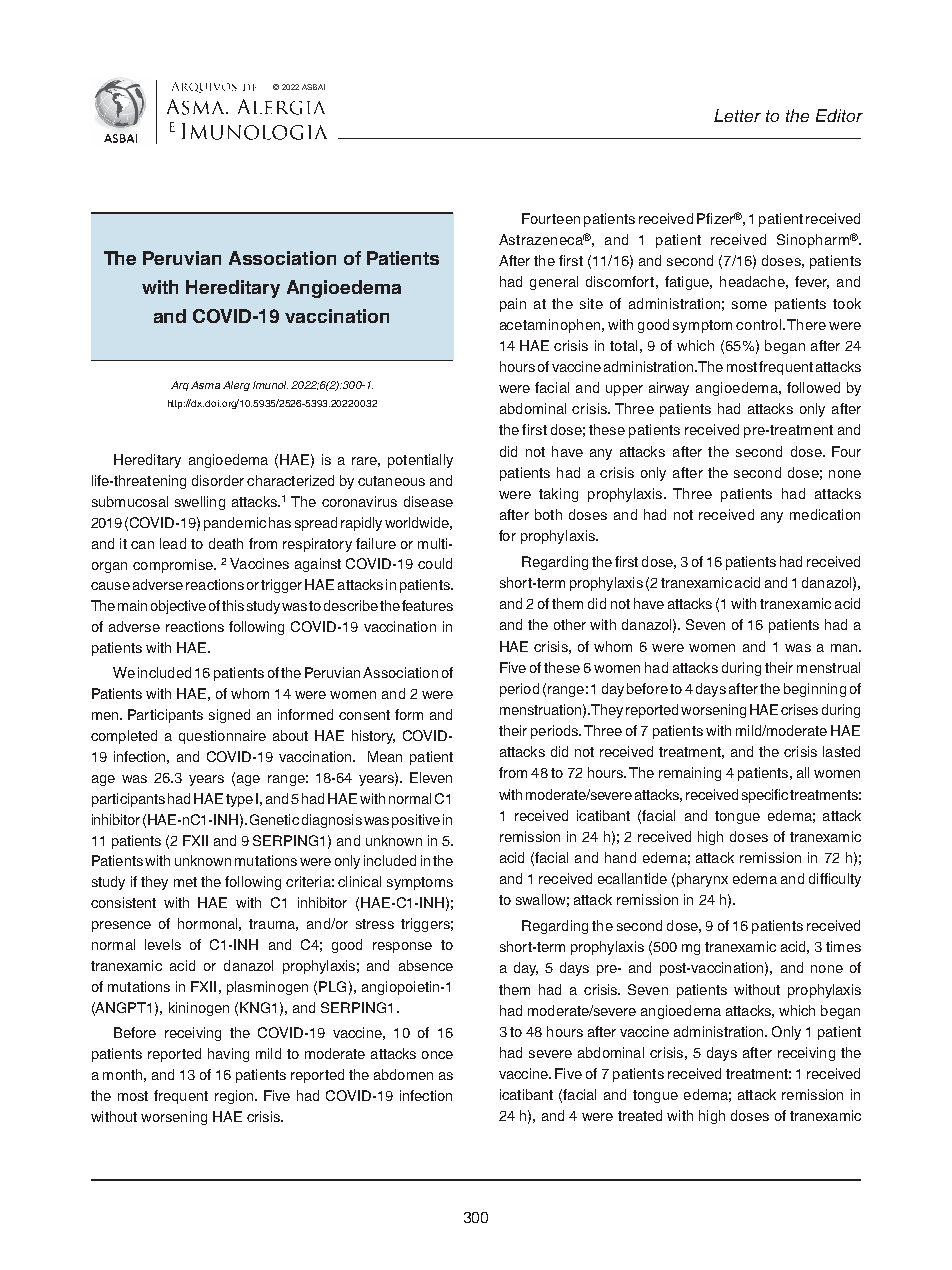 Image resolution: width=952 pixels, height=1270 pixels. I want to click on general, so click(554, 283).
